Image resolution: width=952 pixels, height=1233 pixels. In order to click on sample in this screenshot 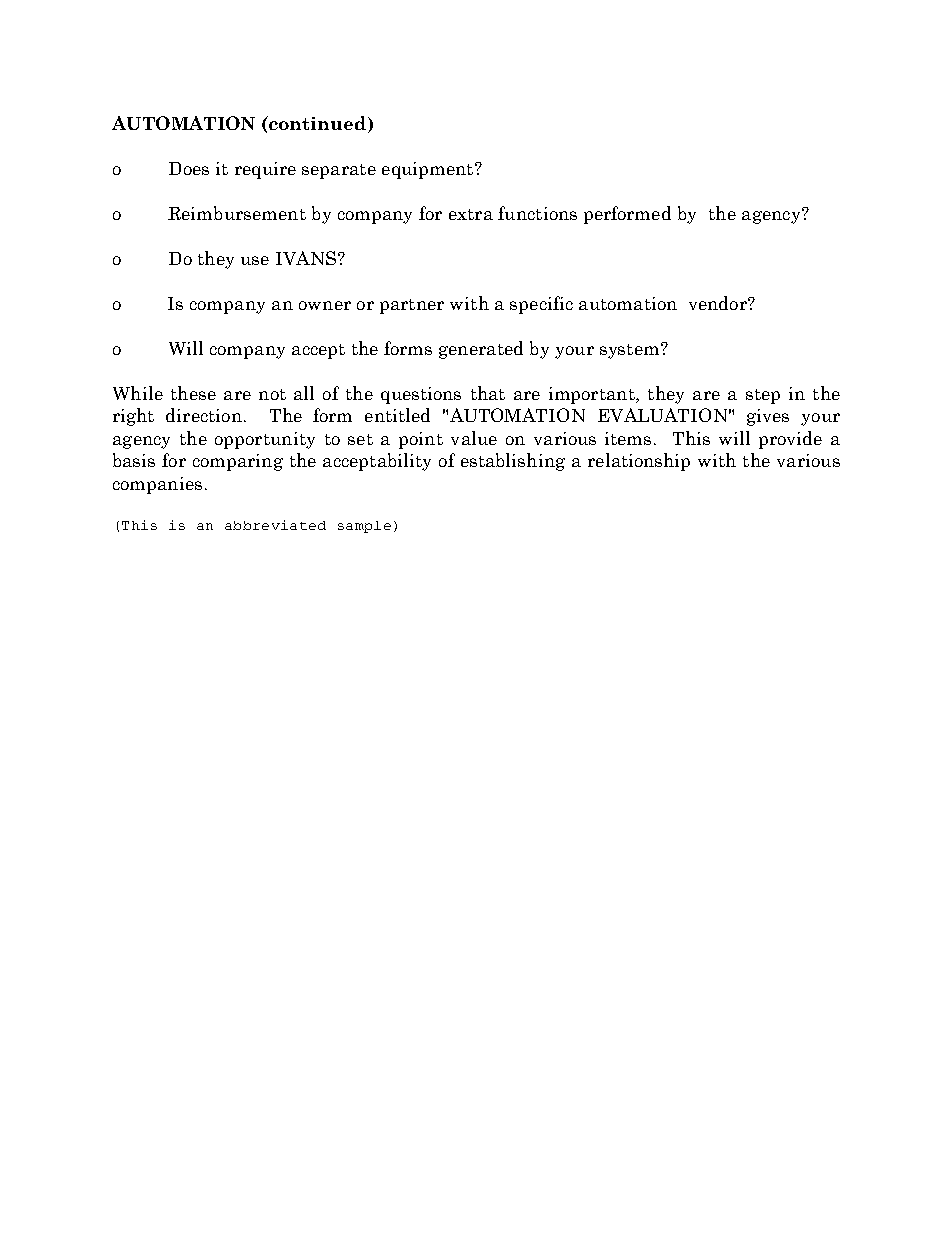, I will do `click(364, 527)`.
